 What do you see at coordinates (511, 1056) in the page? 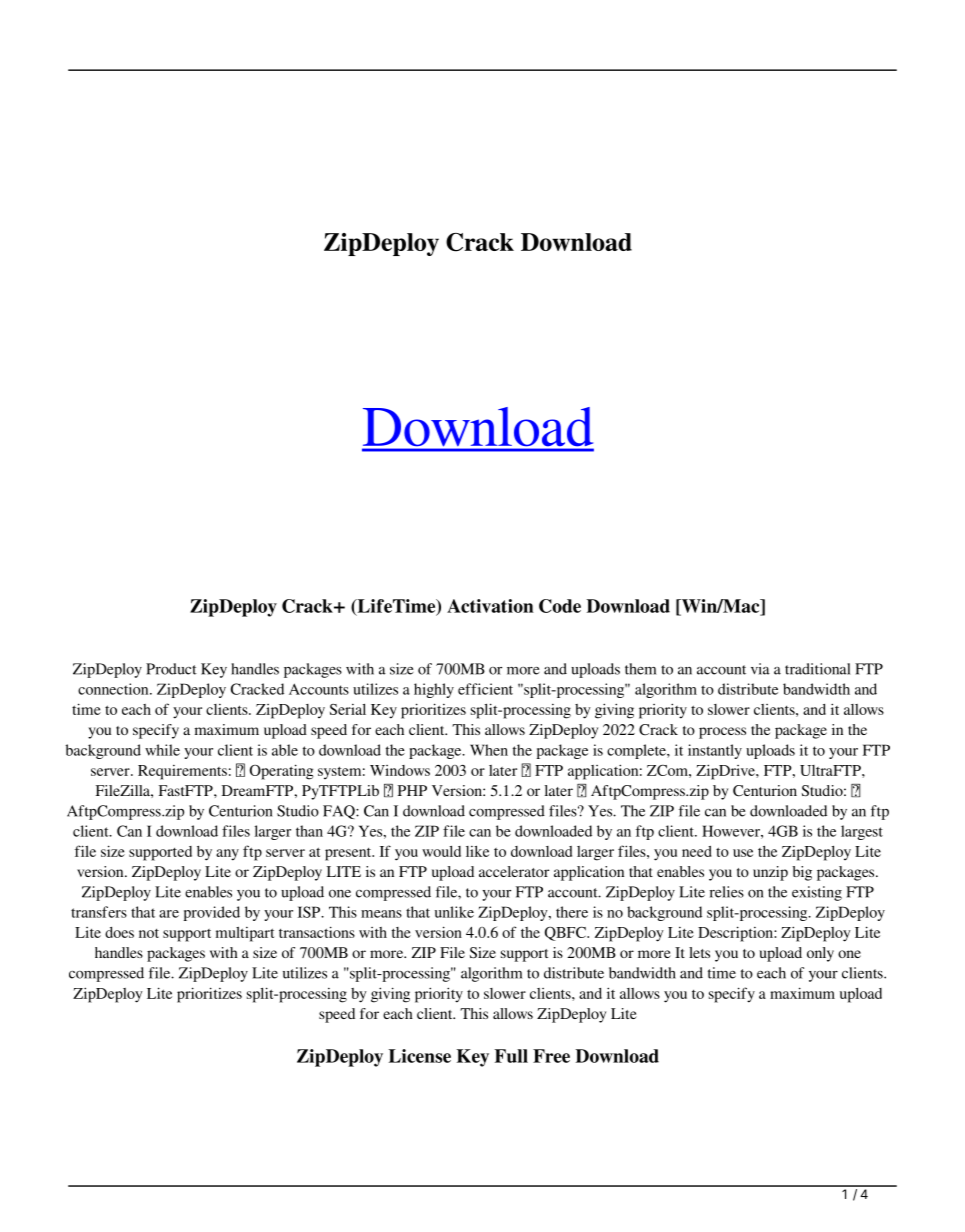
I see `Full` at bounding box center [511, 1056].
